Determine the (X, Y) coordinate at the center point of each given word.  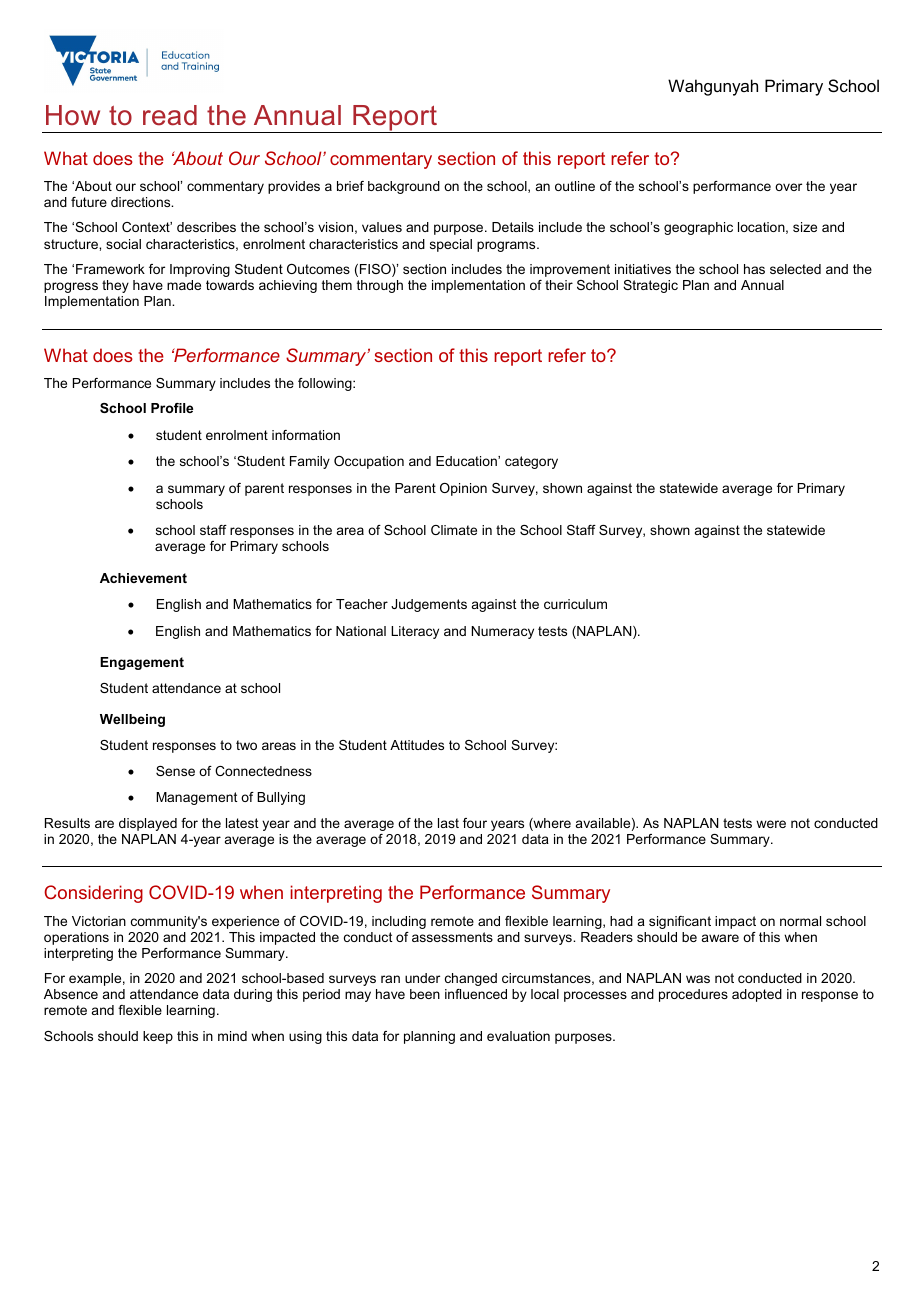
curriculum (575, 604)
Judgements (429, 605)
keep (158, 1037)
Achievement (143, 578)
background (404, 187)
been (425, 994)
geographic (698, 228)
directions (142, 202)
